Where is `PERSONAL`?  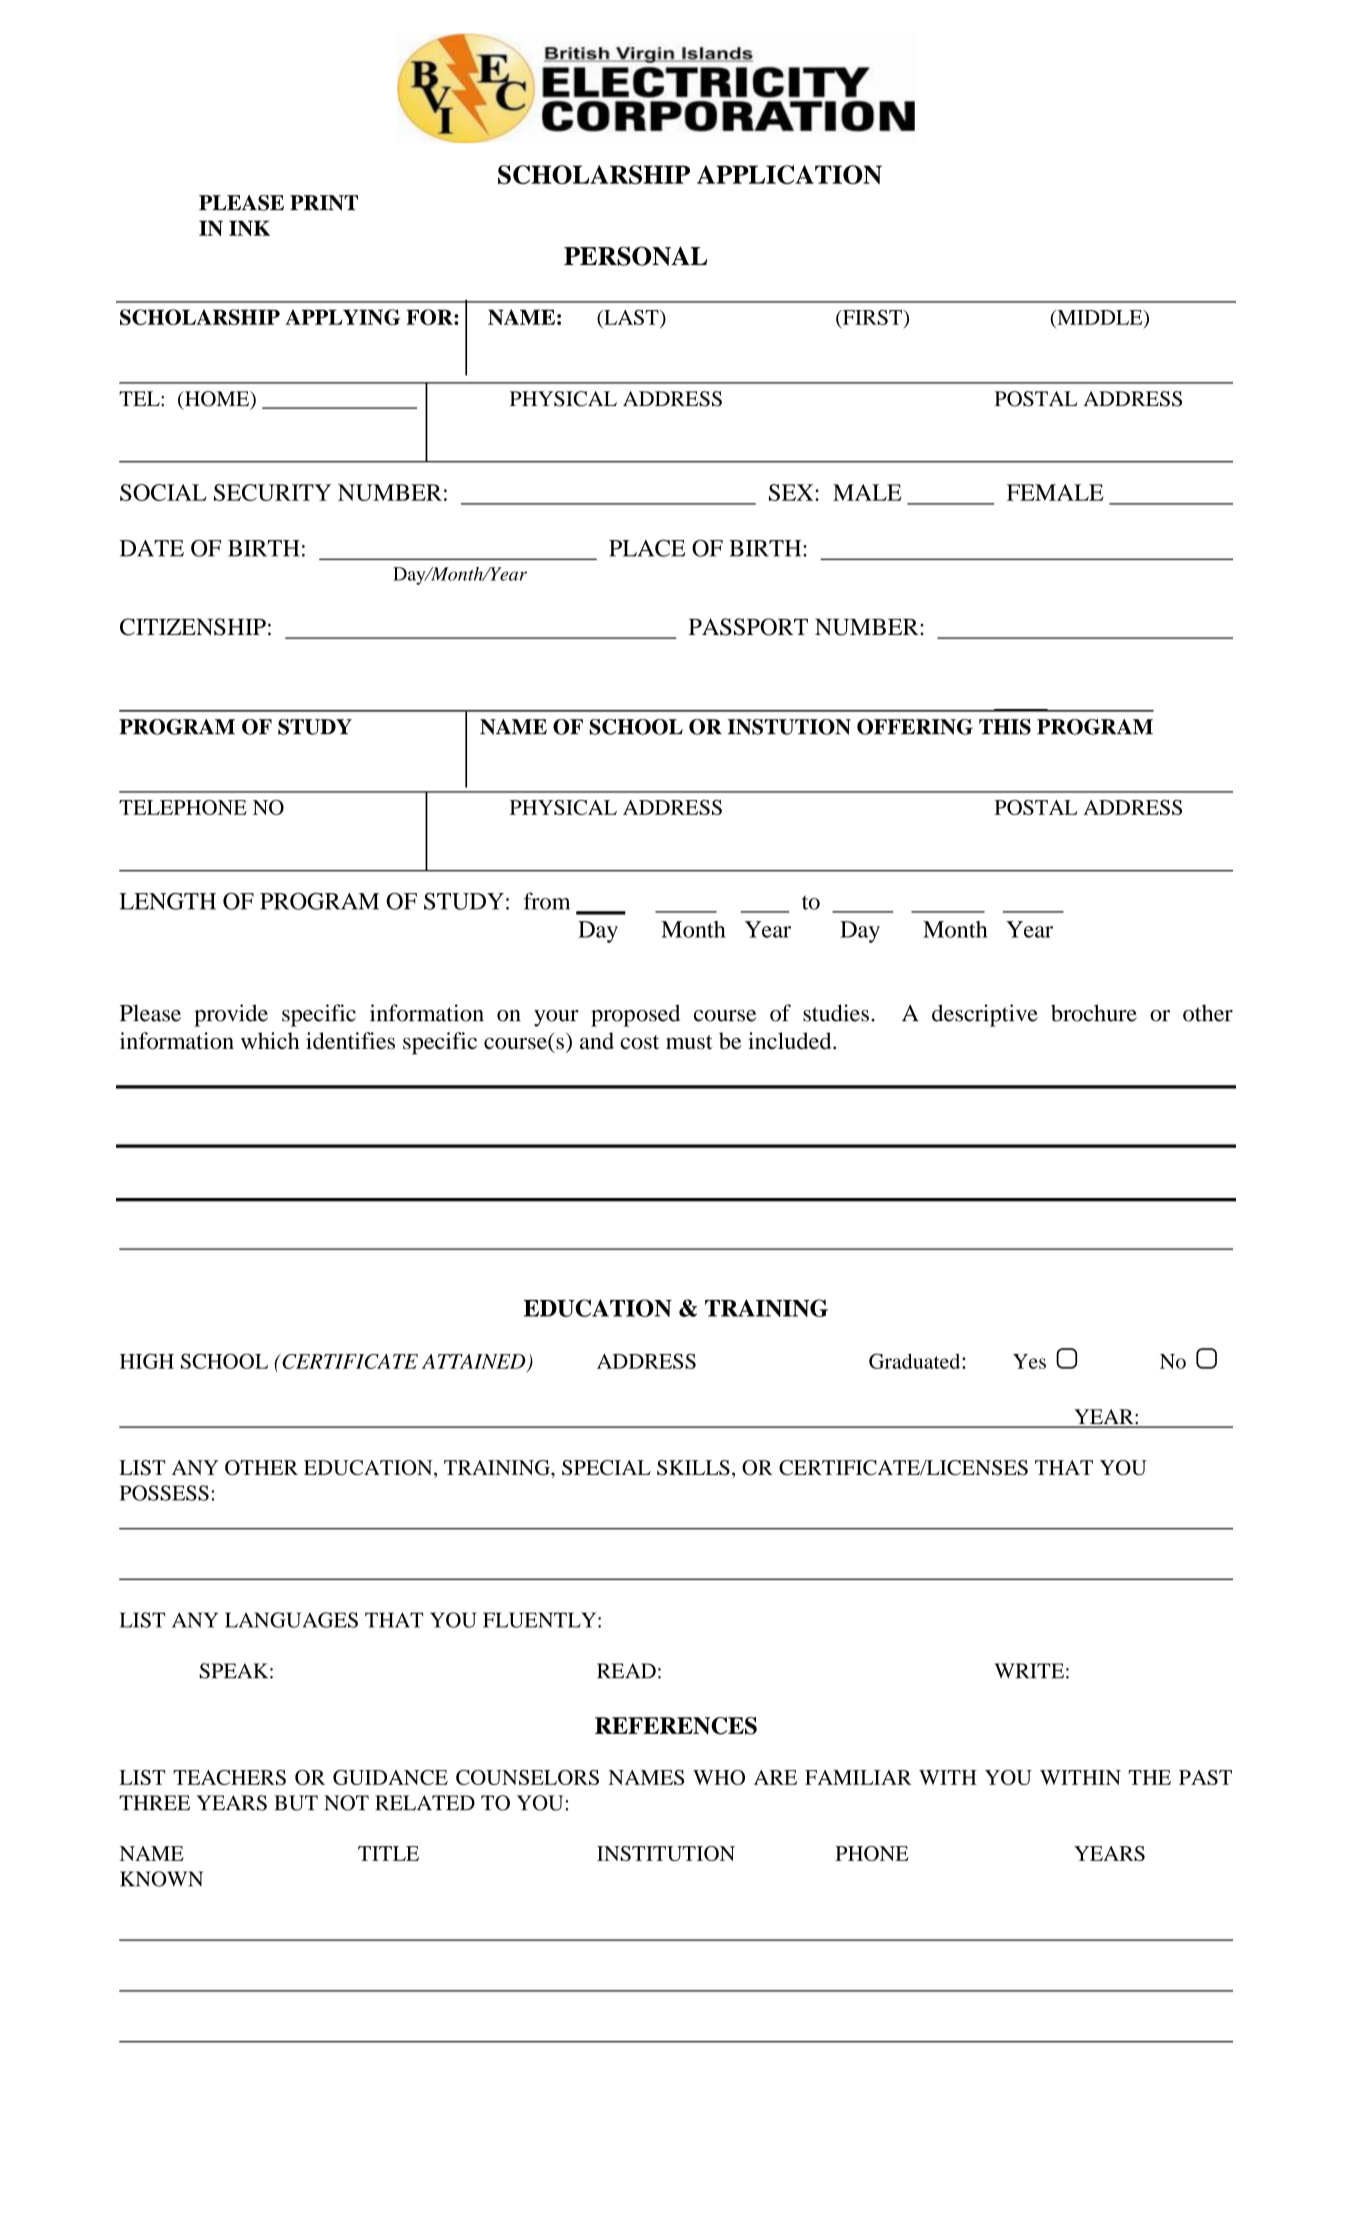
PERSONAL is located at coordinates (636, 256).
